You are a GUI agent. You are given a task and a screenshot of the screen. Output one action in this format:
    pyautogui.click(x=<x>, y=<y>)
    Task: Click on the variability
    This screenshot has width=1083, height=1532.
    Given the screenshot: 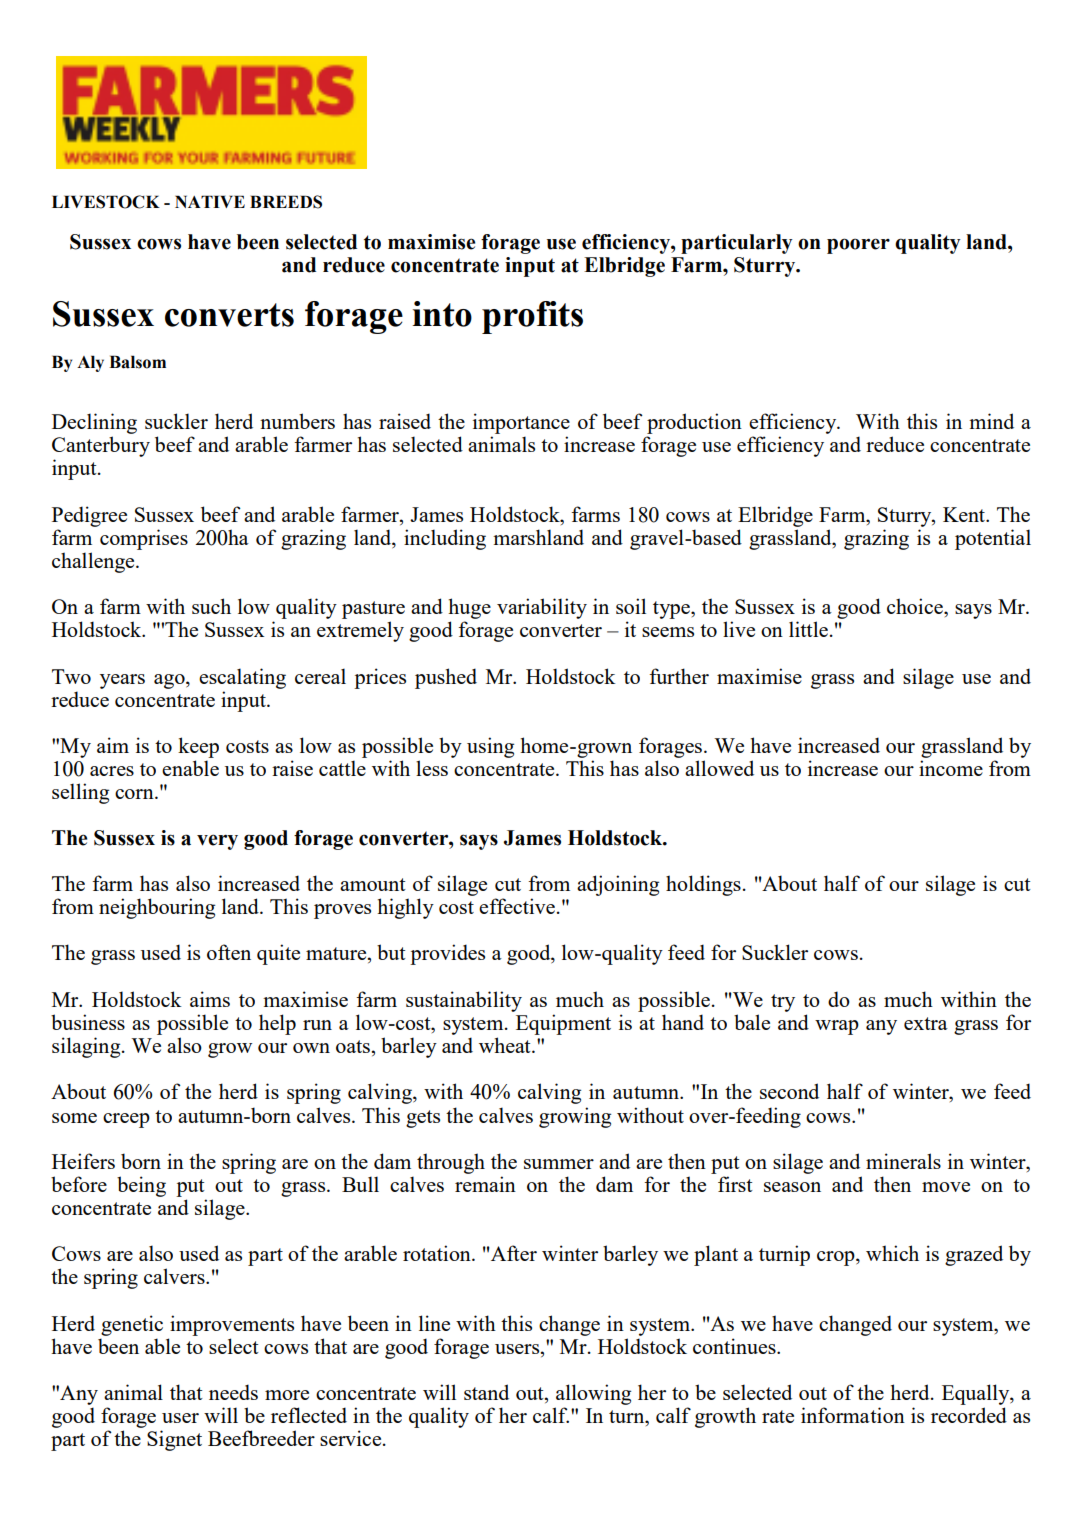 What is the action you would take?
    pyautogui.click(x=542, y=608)
